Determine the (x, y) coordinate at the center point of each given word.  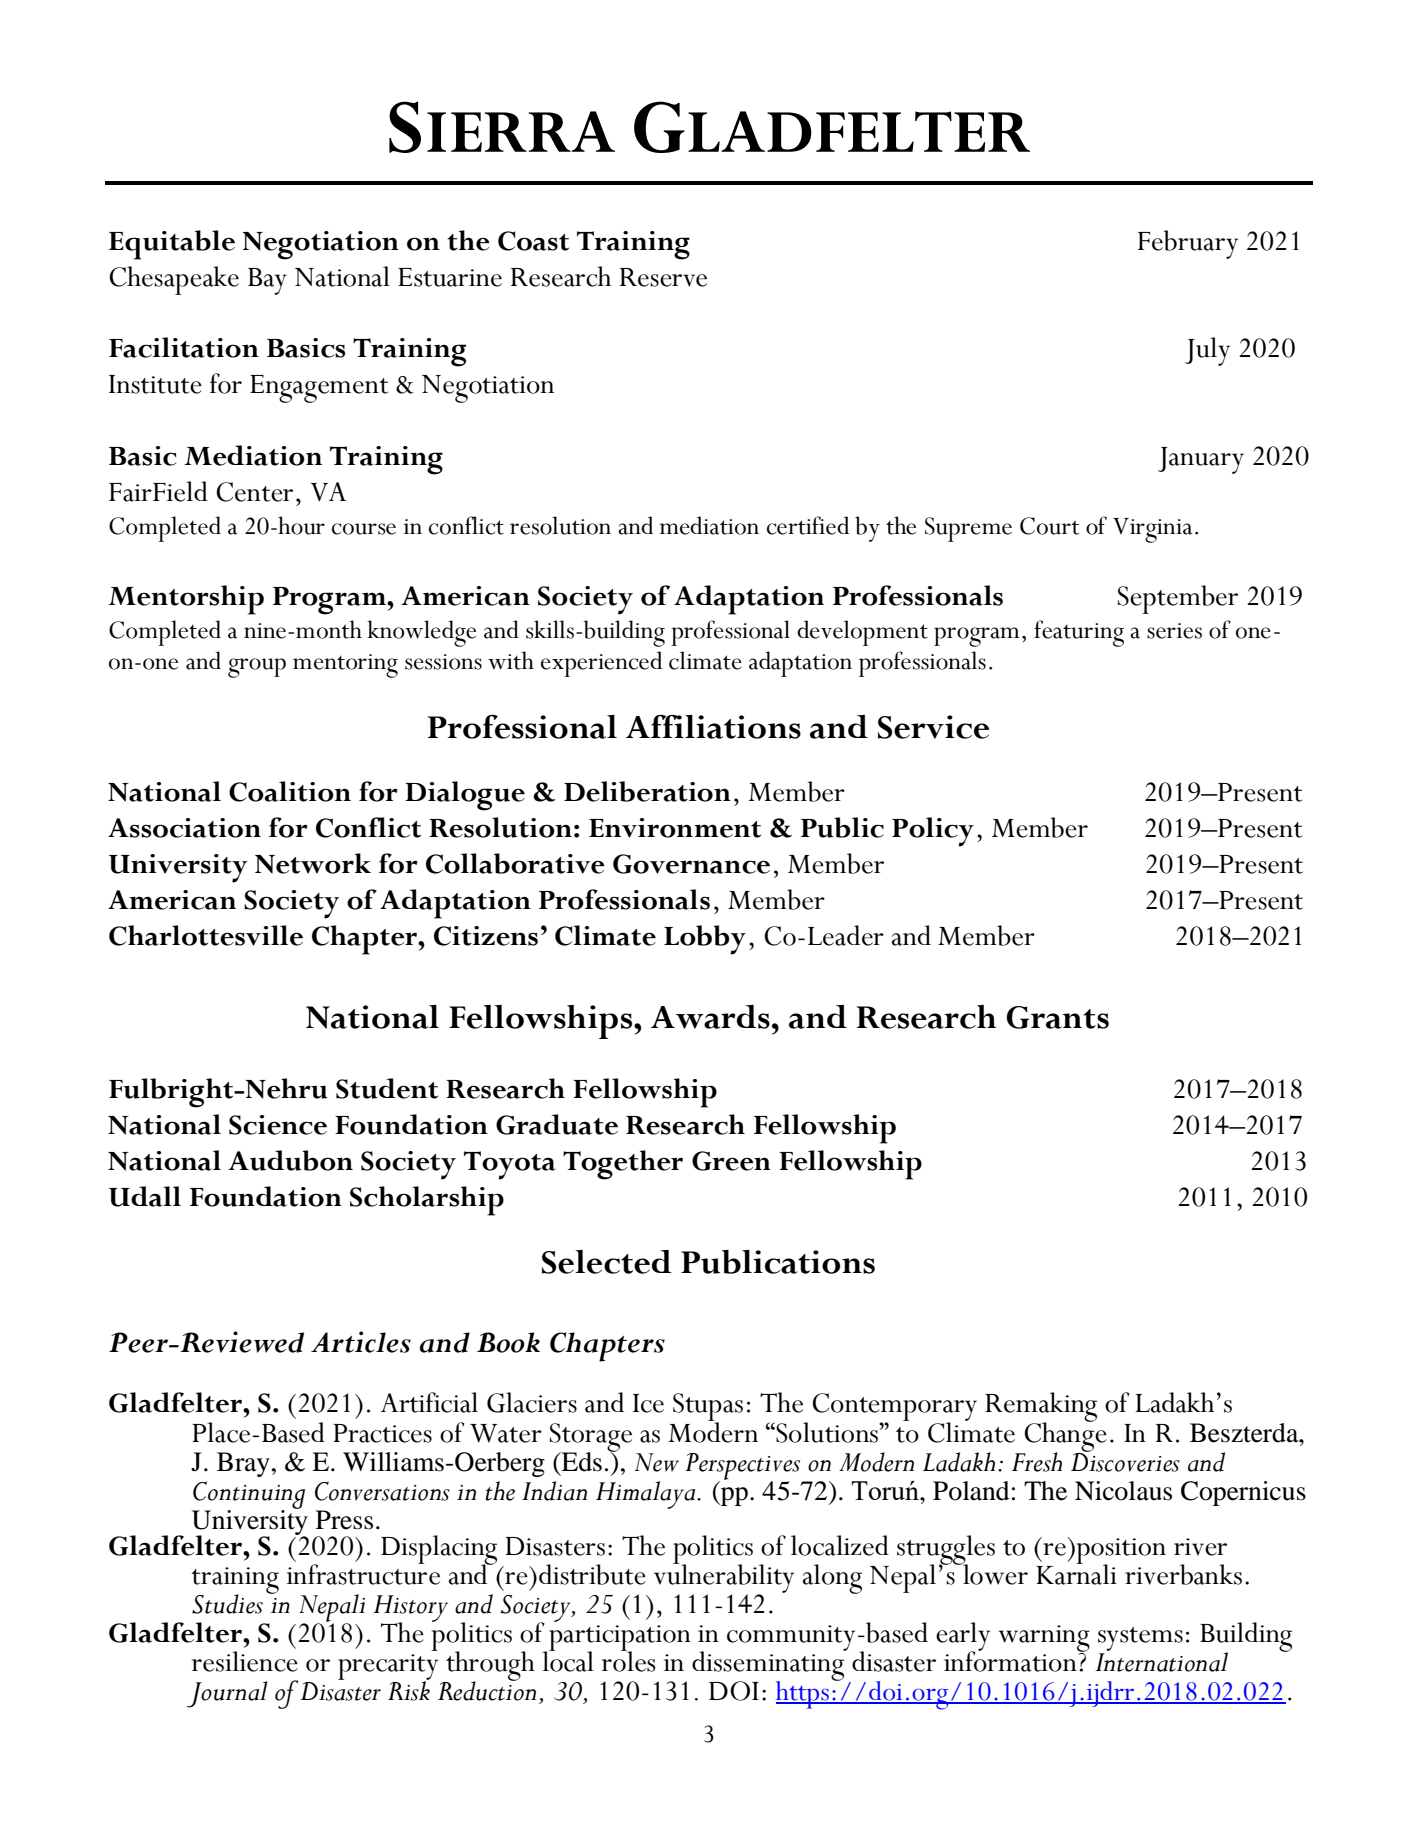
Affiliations (713, 727)
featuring (1079, 633)
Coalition (290, 791)
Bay (267, 281)
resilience (245, 1661)
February (1188, 244)
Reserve (663, 277)
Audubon (290, 1160)
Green (731, 1161)
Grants (1057, 1017)
